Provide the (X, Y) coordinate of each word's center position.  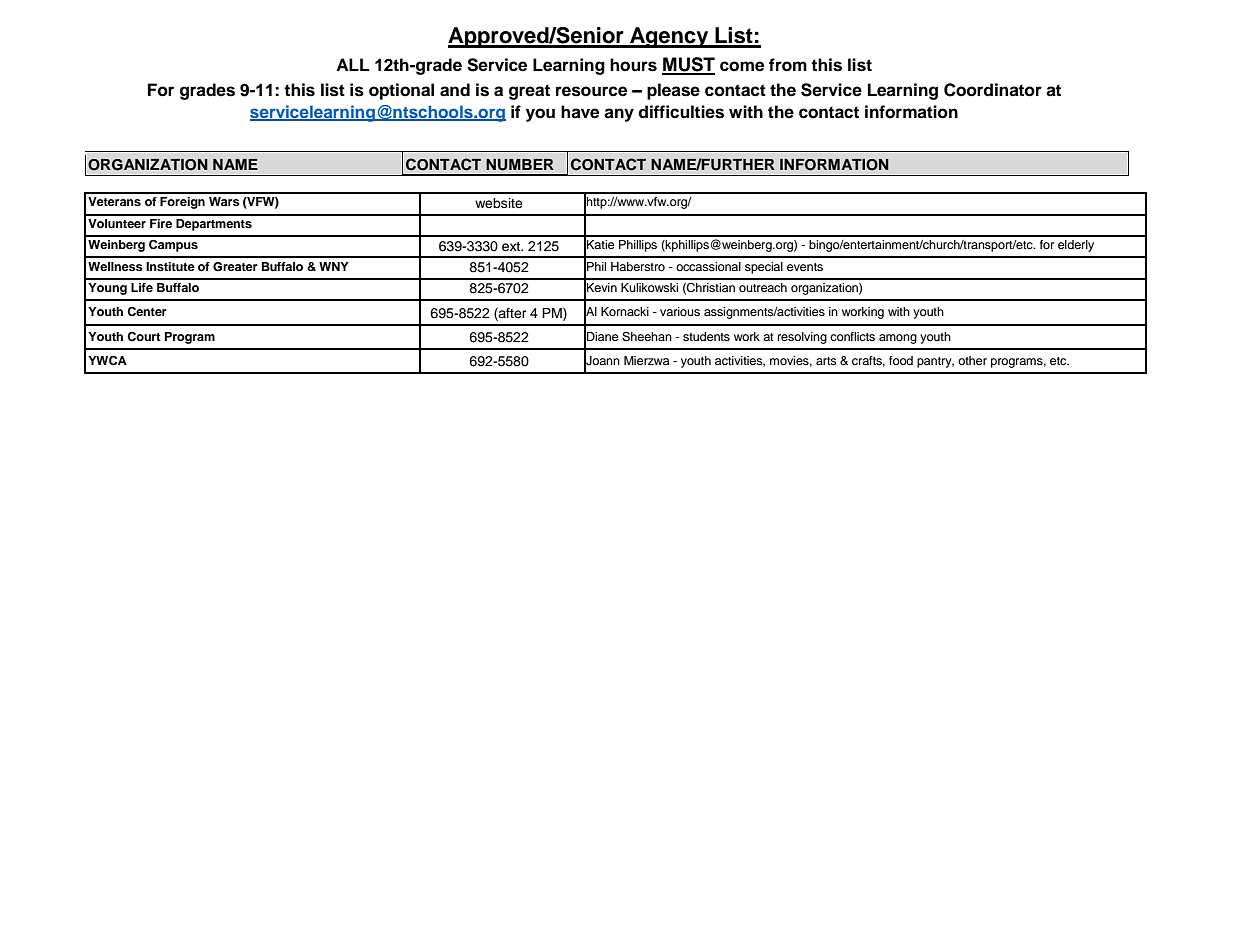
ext (512, 246)
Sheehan (647, 337)
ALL (352, 64)
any (619, 115)
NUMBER (520, 165)
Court (144, 337)
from (788, 65)
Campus (173, 246)
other (972, 360)
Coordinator (993, 90)
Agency (669, 37)
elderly (1076, 246)
